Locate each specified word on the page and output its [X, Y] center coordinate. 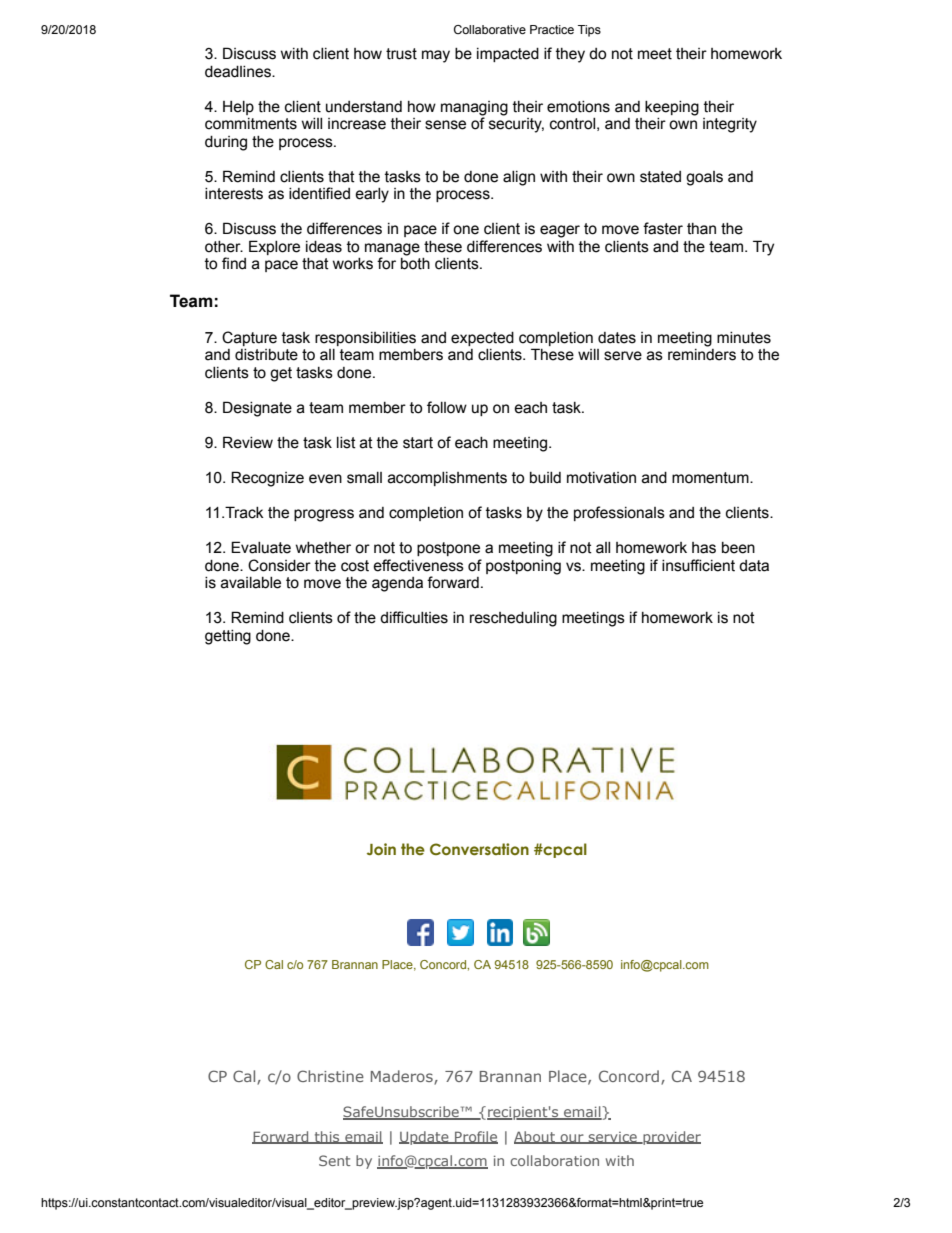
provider [671, 1138]
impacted [508, 55]
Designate [257, 409]
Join [381, 849]
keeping [672, 108]
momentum [711, 478]
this [327, 1137]
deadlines [239, 72]
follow [447, 407]
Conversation [479, 849]
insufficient [698, 565]
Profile [475, 1137]
